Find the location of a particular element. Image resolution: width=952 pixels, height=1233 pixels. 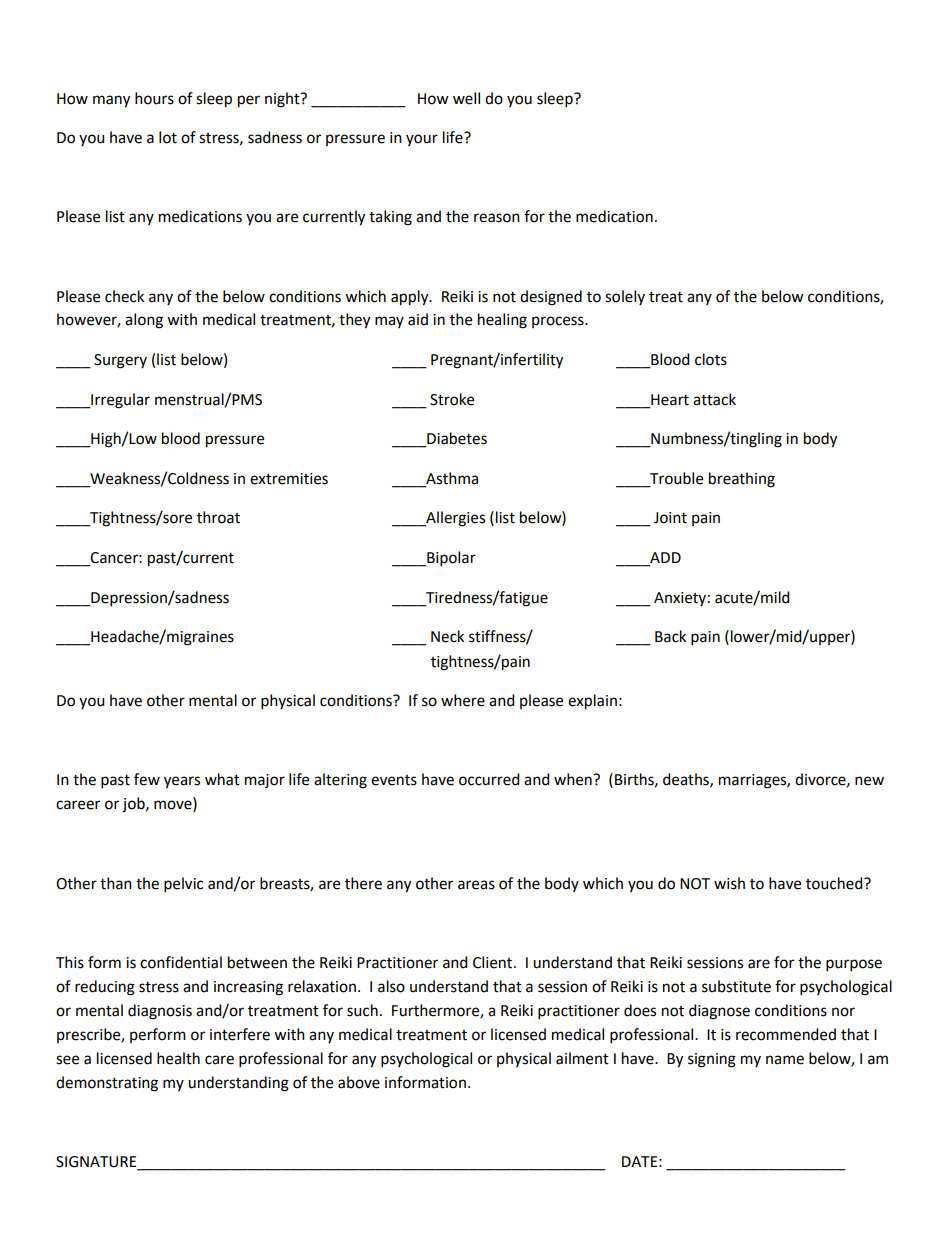

health is located at coordinates (178, 1058).
